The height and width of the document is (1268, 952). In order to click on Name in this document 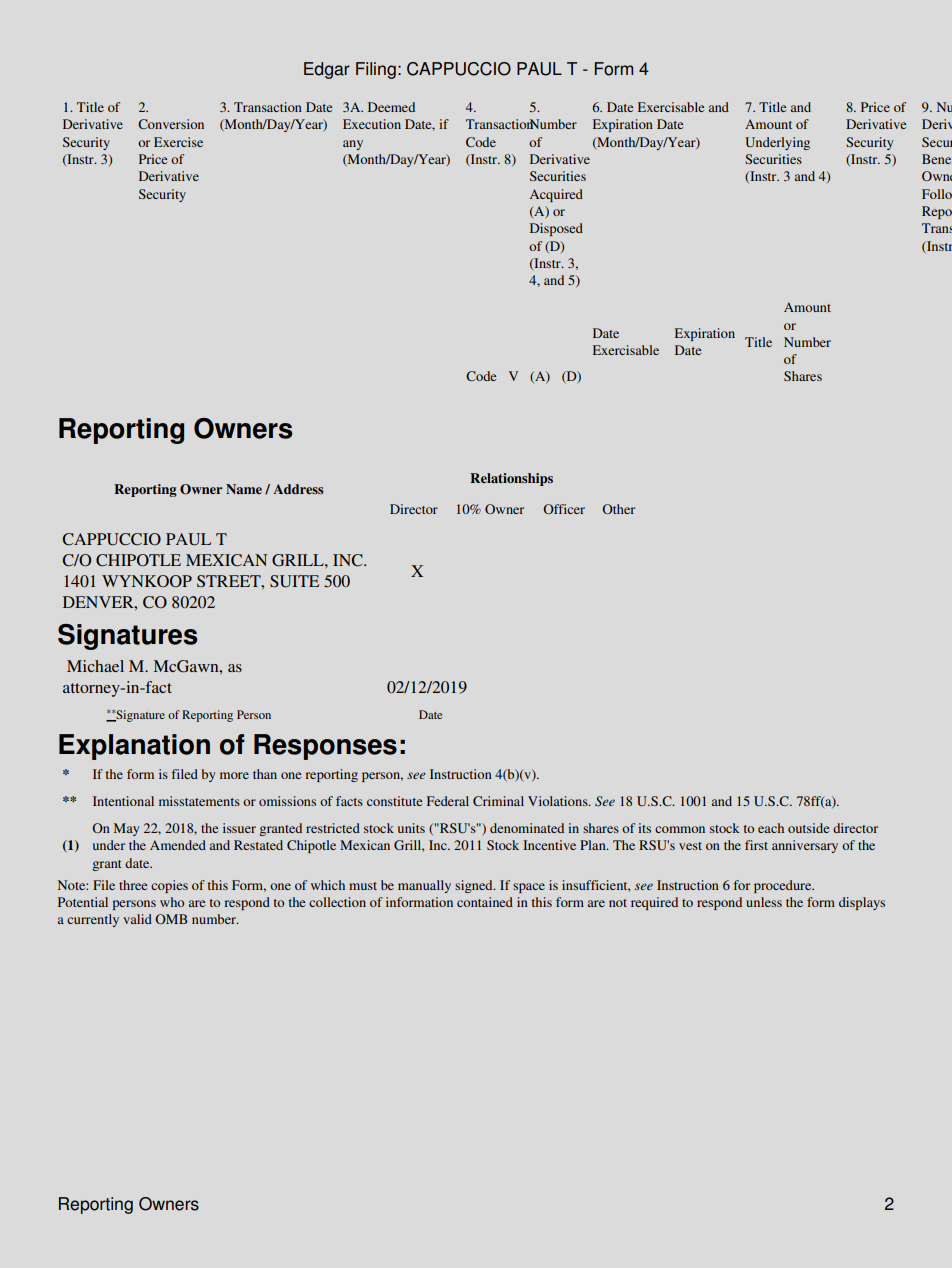, I will do `click(244, 489)`.
